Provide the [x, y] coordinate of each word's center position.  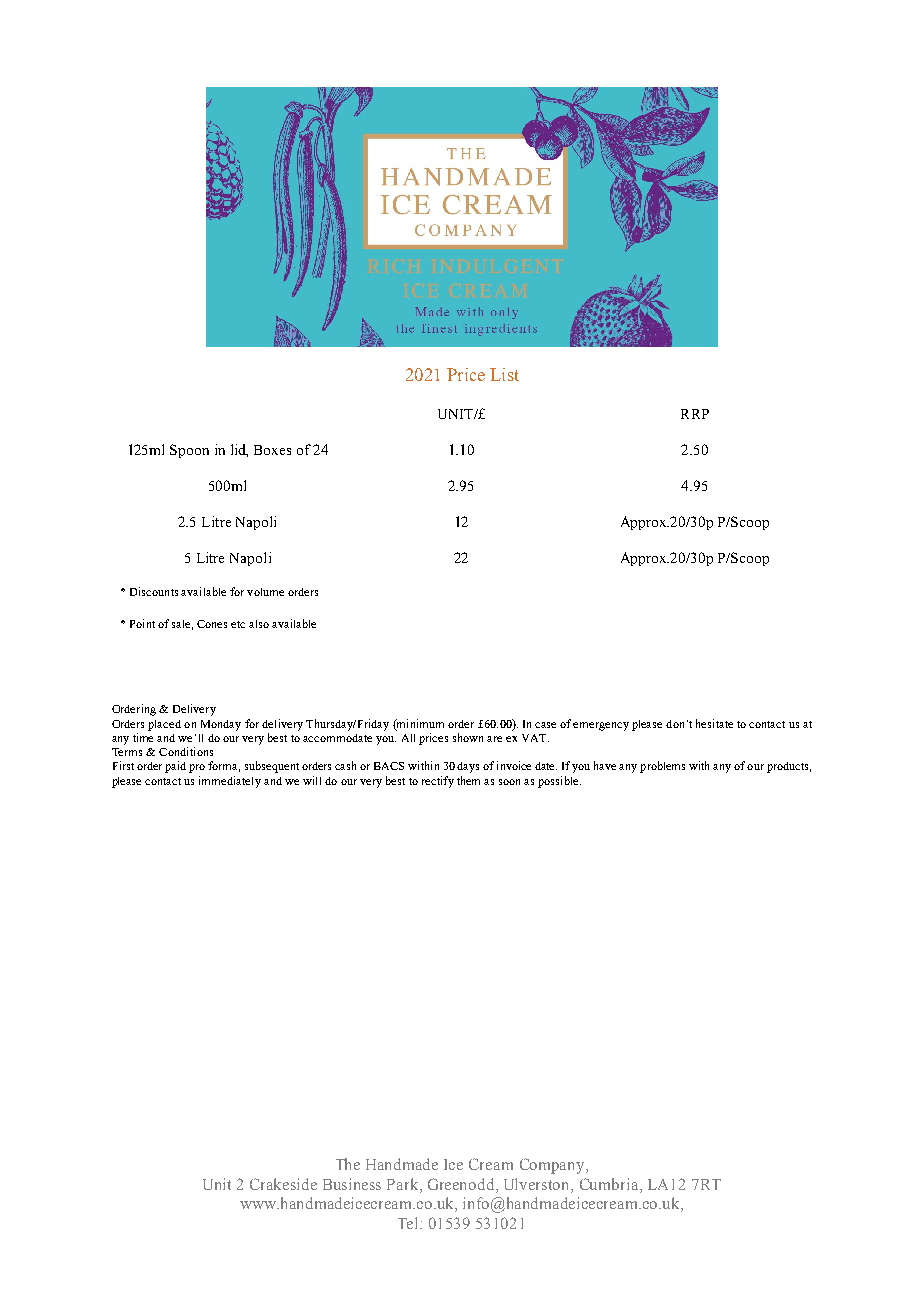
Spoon [189, 451]
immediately [230, 782]
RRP [695, 414]
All [408, 738]
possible [559, 782]
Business [352, 1184]
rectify [438, 782]
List [504, 374]
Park [404, 1184]
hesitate [714, 723]
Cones [212, 624]
